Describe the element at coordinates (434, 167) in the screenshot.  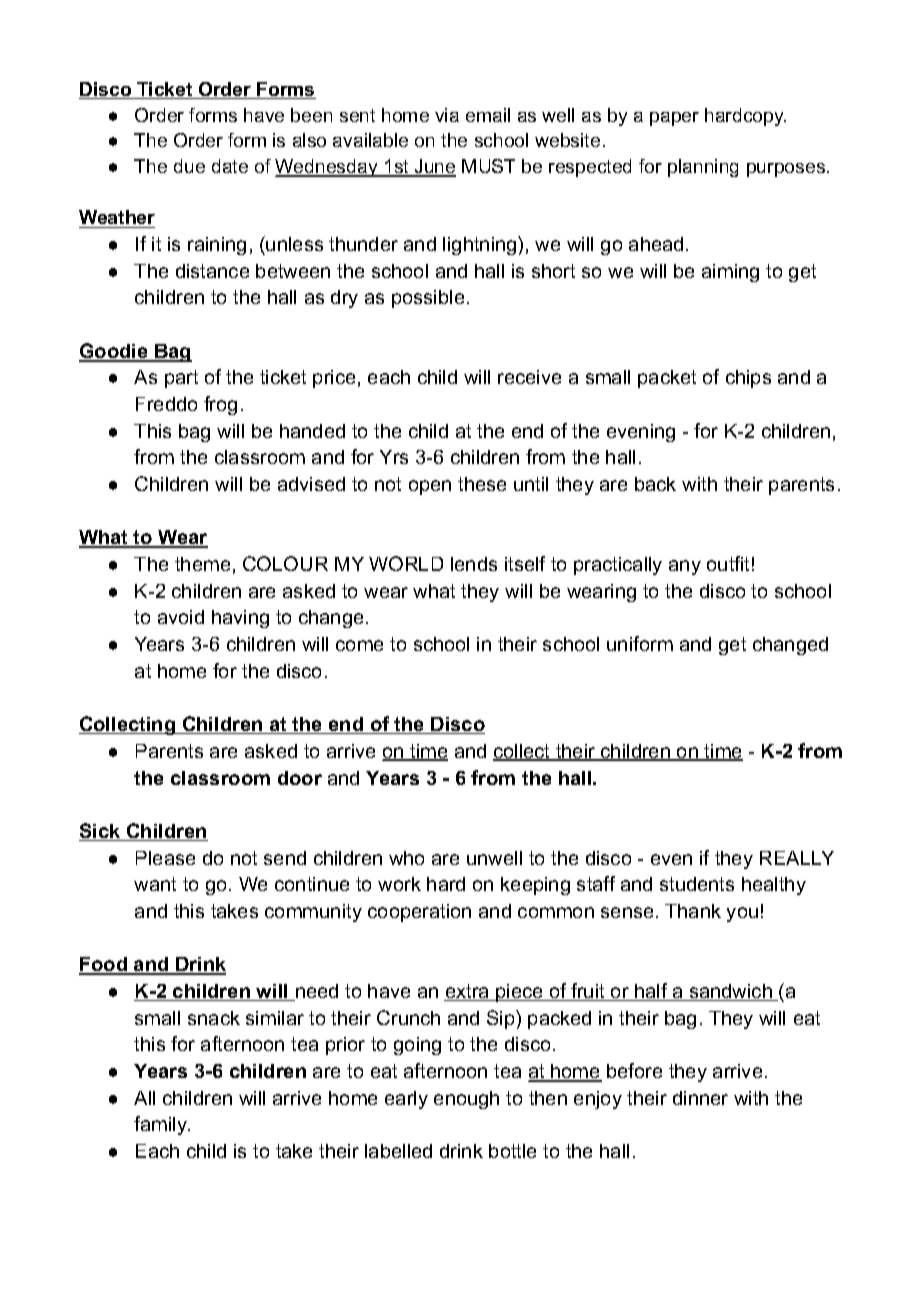
I see `June` at that location.
